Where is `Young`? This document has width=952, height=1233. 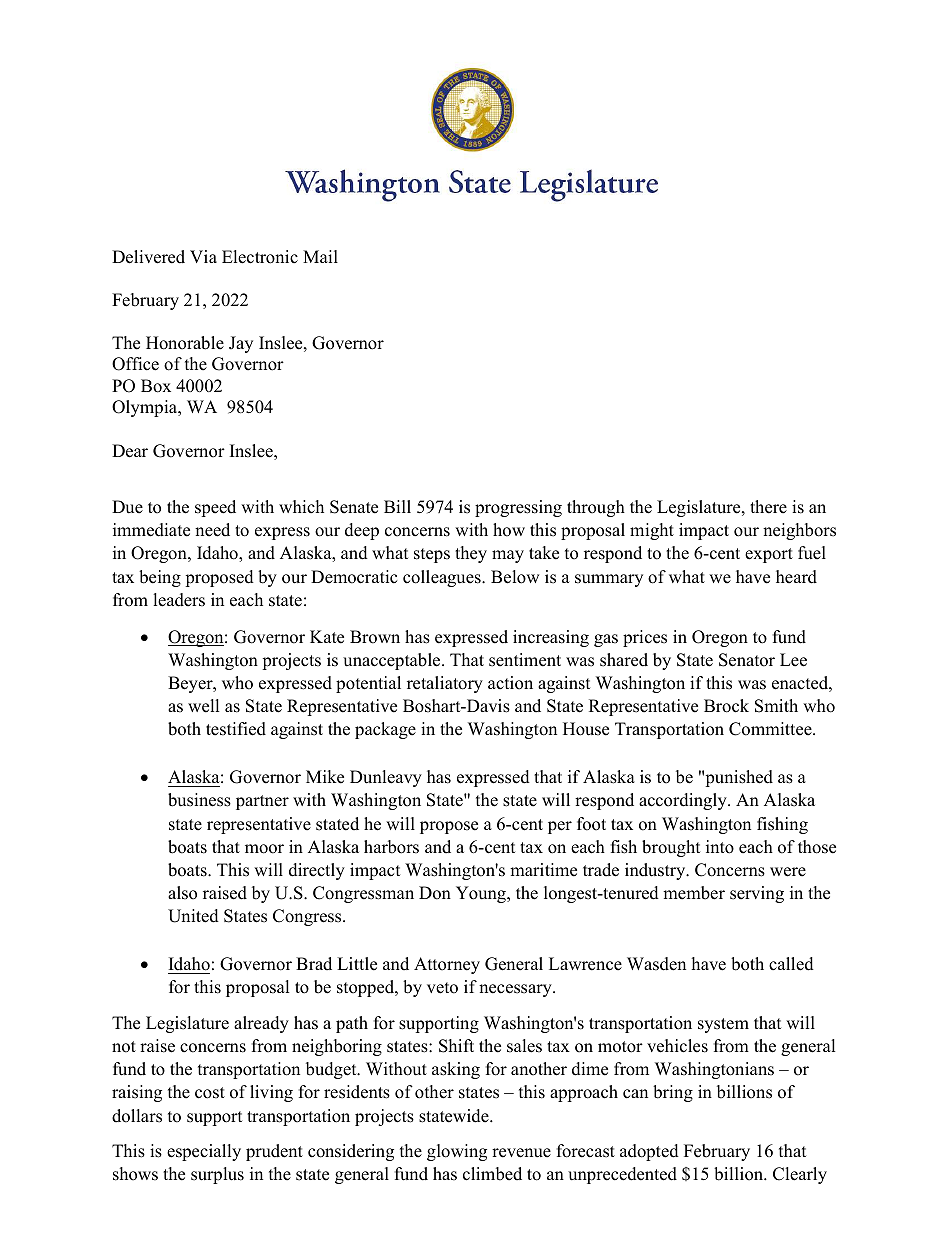
Young is located at coordinates (482, 894).
